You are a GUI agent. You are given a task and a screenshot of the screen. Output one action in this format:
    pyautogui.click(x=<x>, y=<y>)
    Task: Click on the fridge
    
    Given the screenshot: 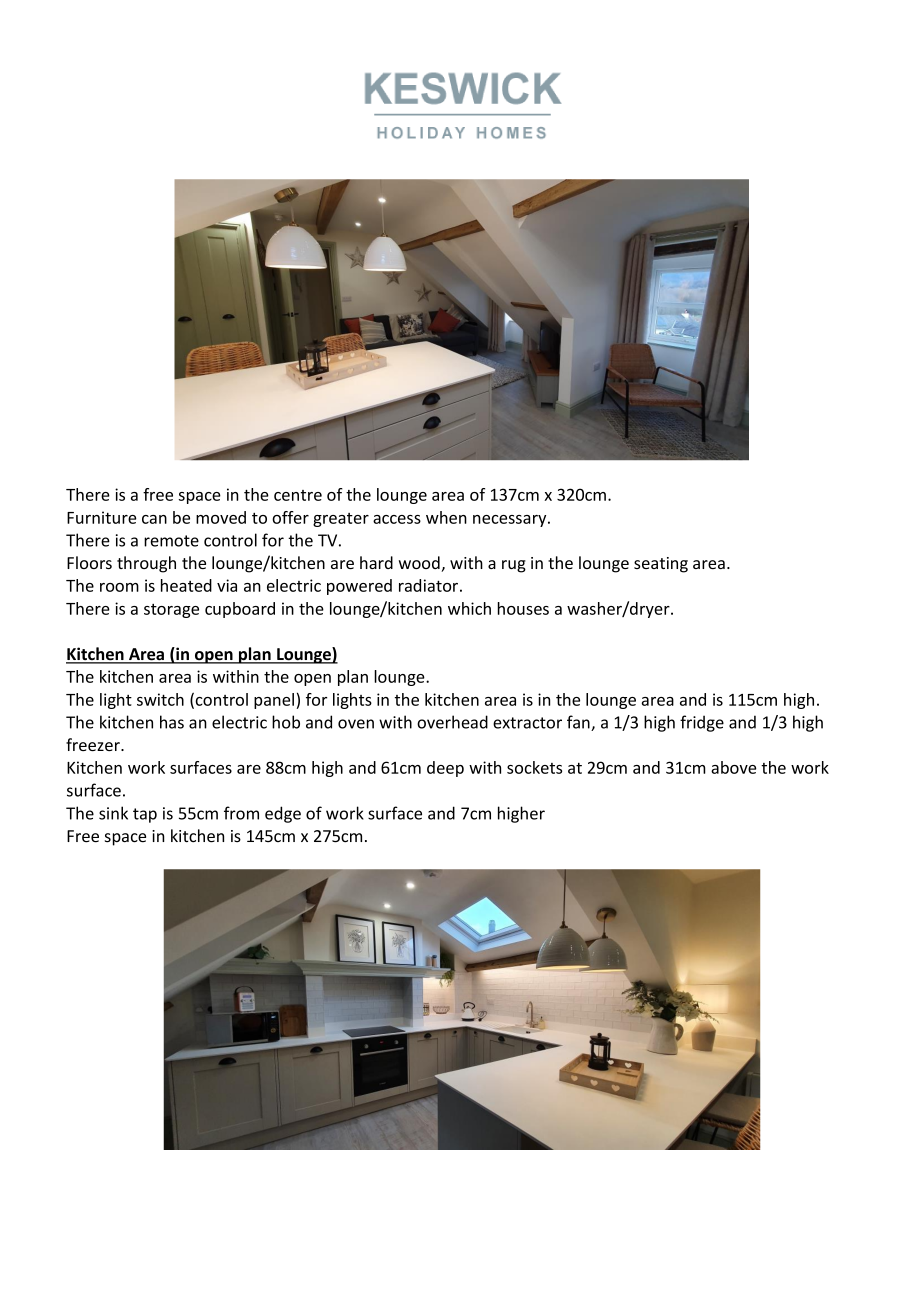 What is the action you would take?
    pyautogui.click(x=702, y=723)
